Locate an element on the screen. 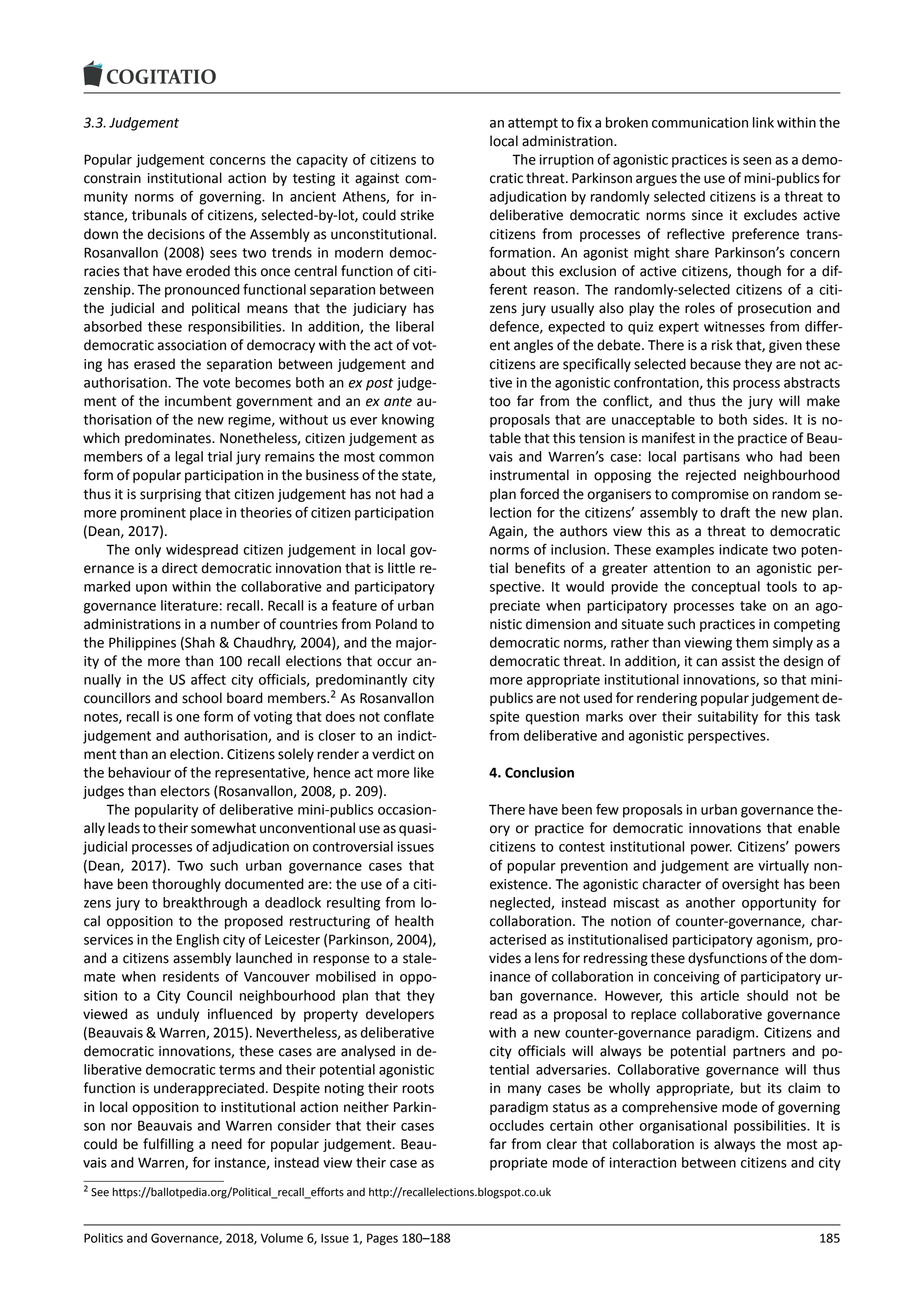  affect is located at coordinates (208, 679).
